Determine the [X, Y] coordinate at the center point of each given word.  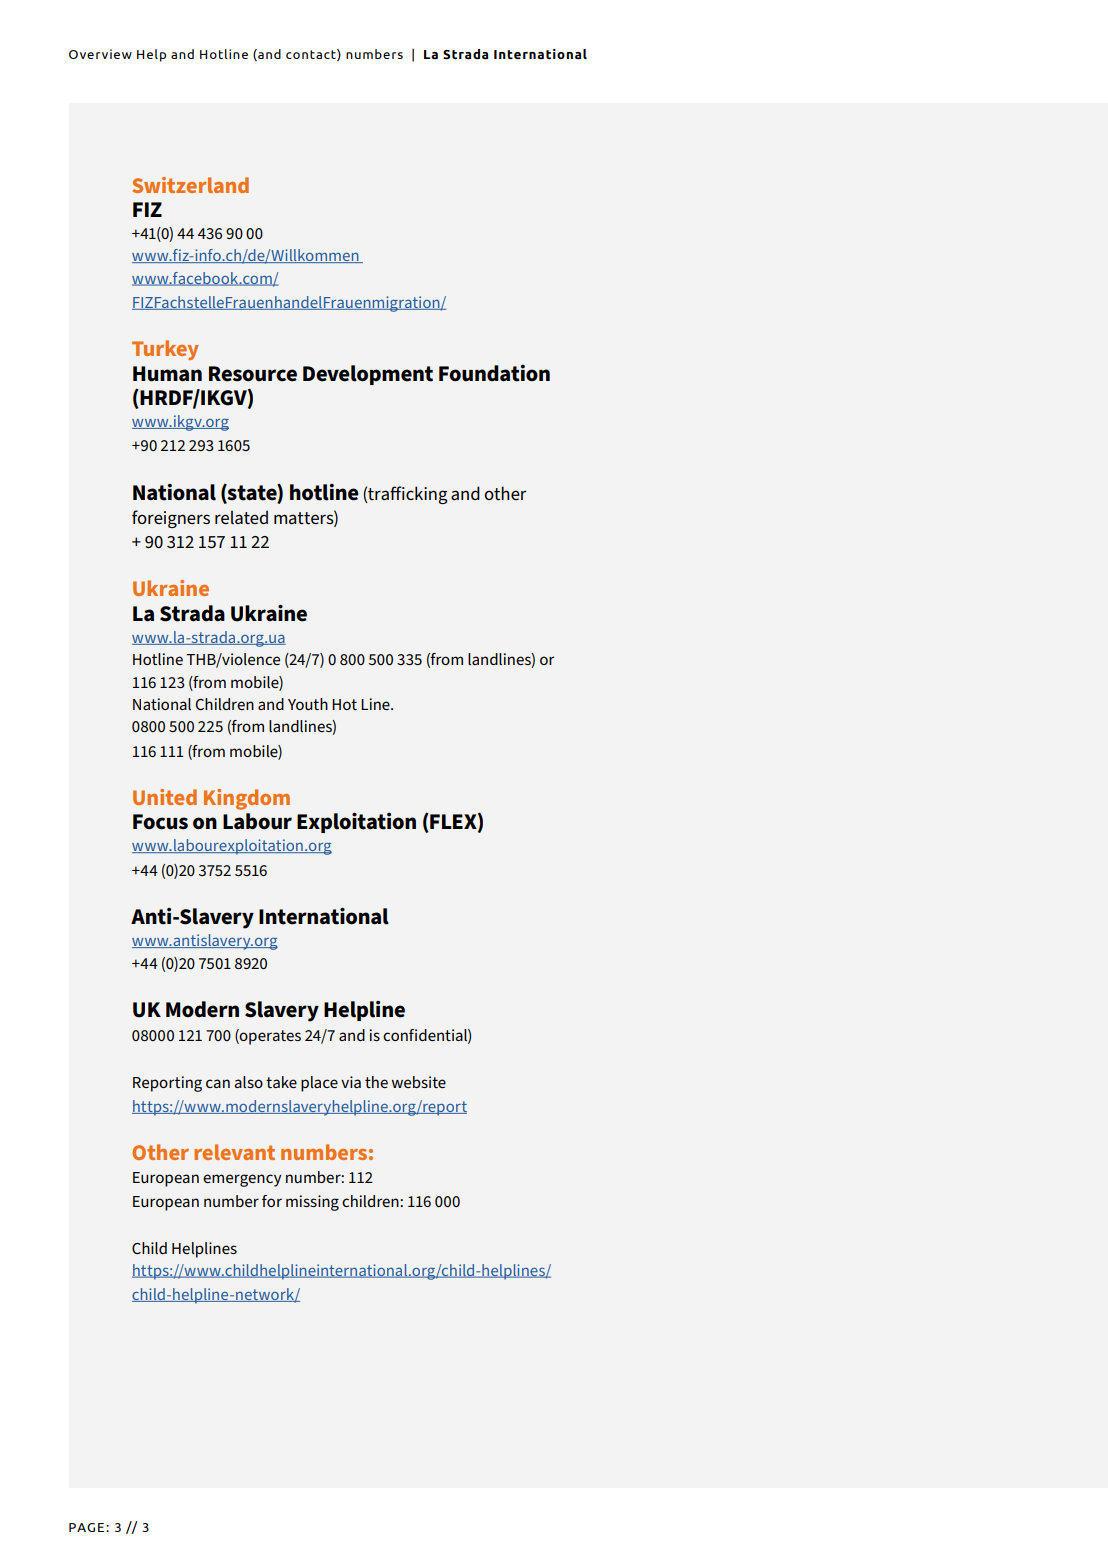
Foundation [494, 373]
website [419, 1082]
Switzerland [191, 185]
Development [368, 375]
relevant [234, 1152]
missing [312, 1203]
